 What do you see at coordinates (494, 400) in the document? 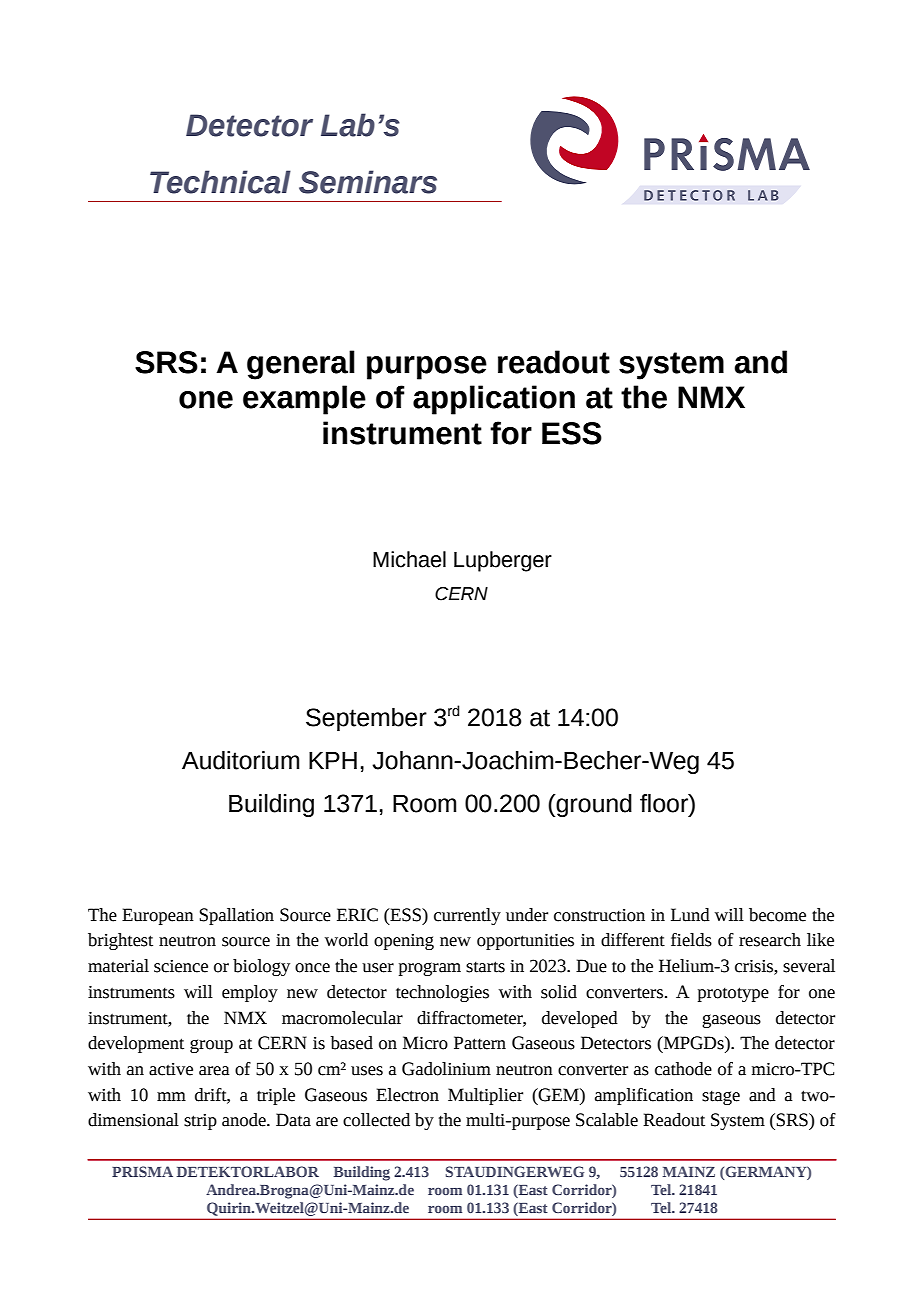
I see `application` at bounding box center [494, 400].
